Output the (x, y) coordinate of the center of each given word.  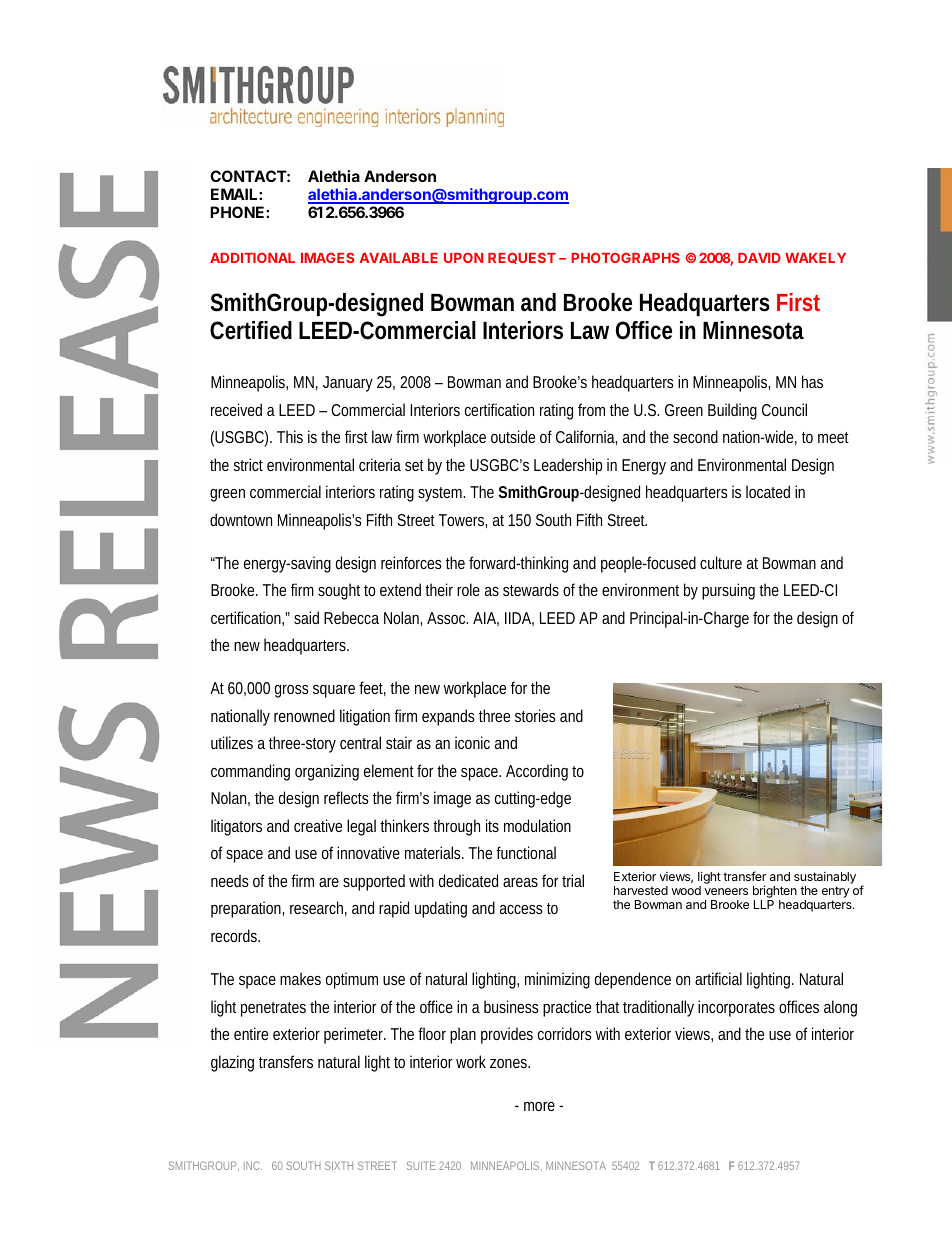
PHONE (238, 212)
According (537, 772)
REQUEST (522, 258)
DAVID (759, 258)
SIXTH (339, 1165)
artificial (718, 978)
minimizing (557, 980)
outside (513, 436)
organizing (327, 772)
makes (300, 978)
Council (784, 409)
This (290, 436)
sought (339, 591)
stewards (531, 589)
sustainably (825, 878)
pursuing (728, 591)
